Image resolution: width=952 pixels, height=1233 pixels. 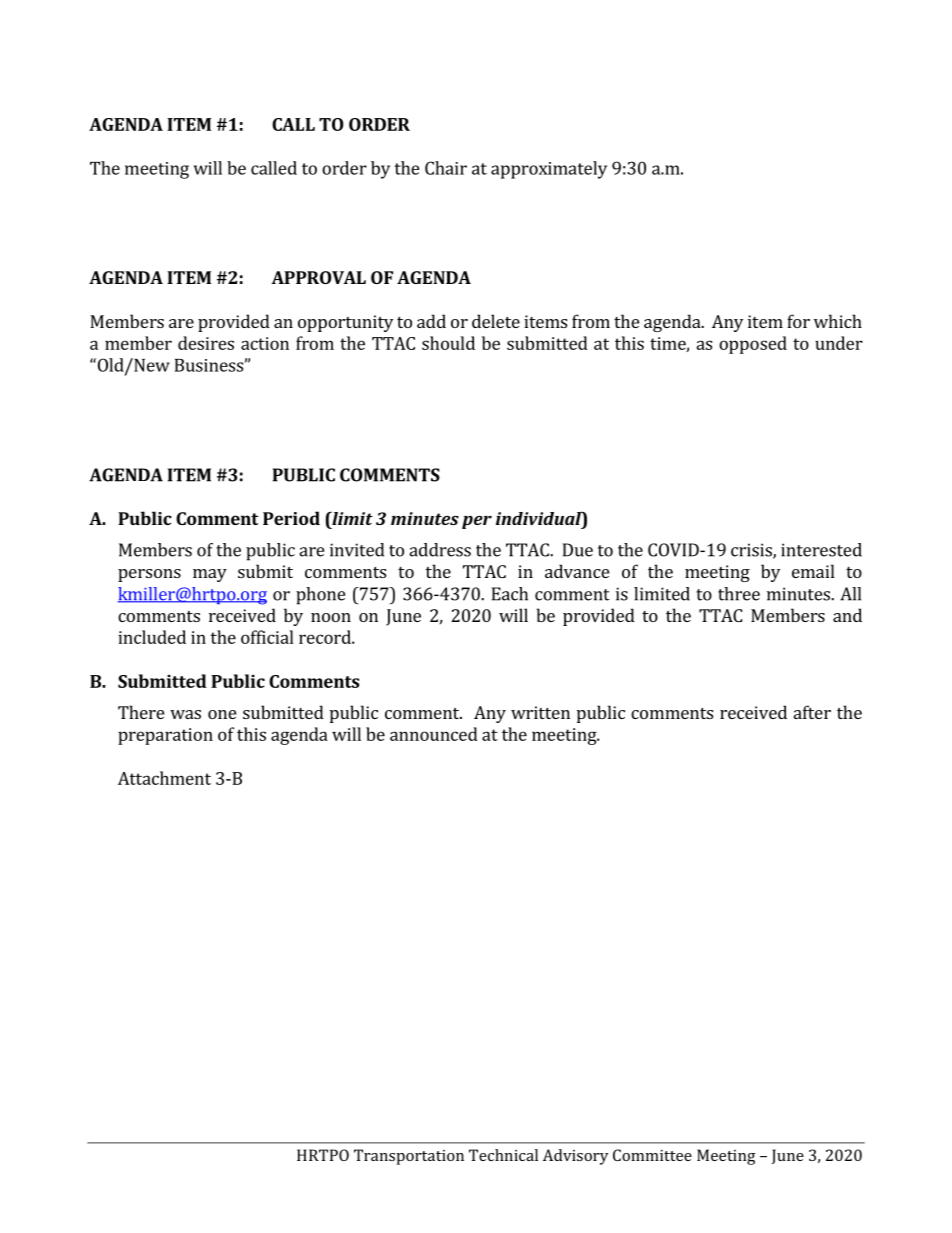 What do you see at coordinates (318, 277) in the page?
I see `APPROVAL` at bounding box center [318, 277].
